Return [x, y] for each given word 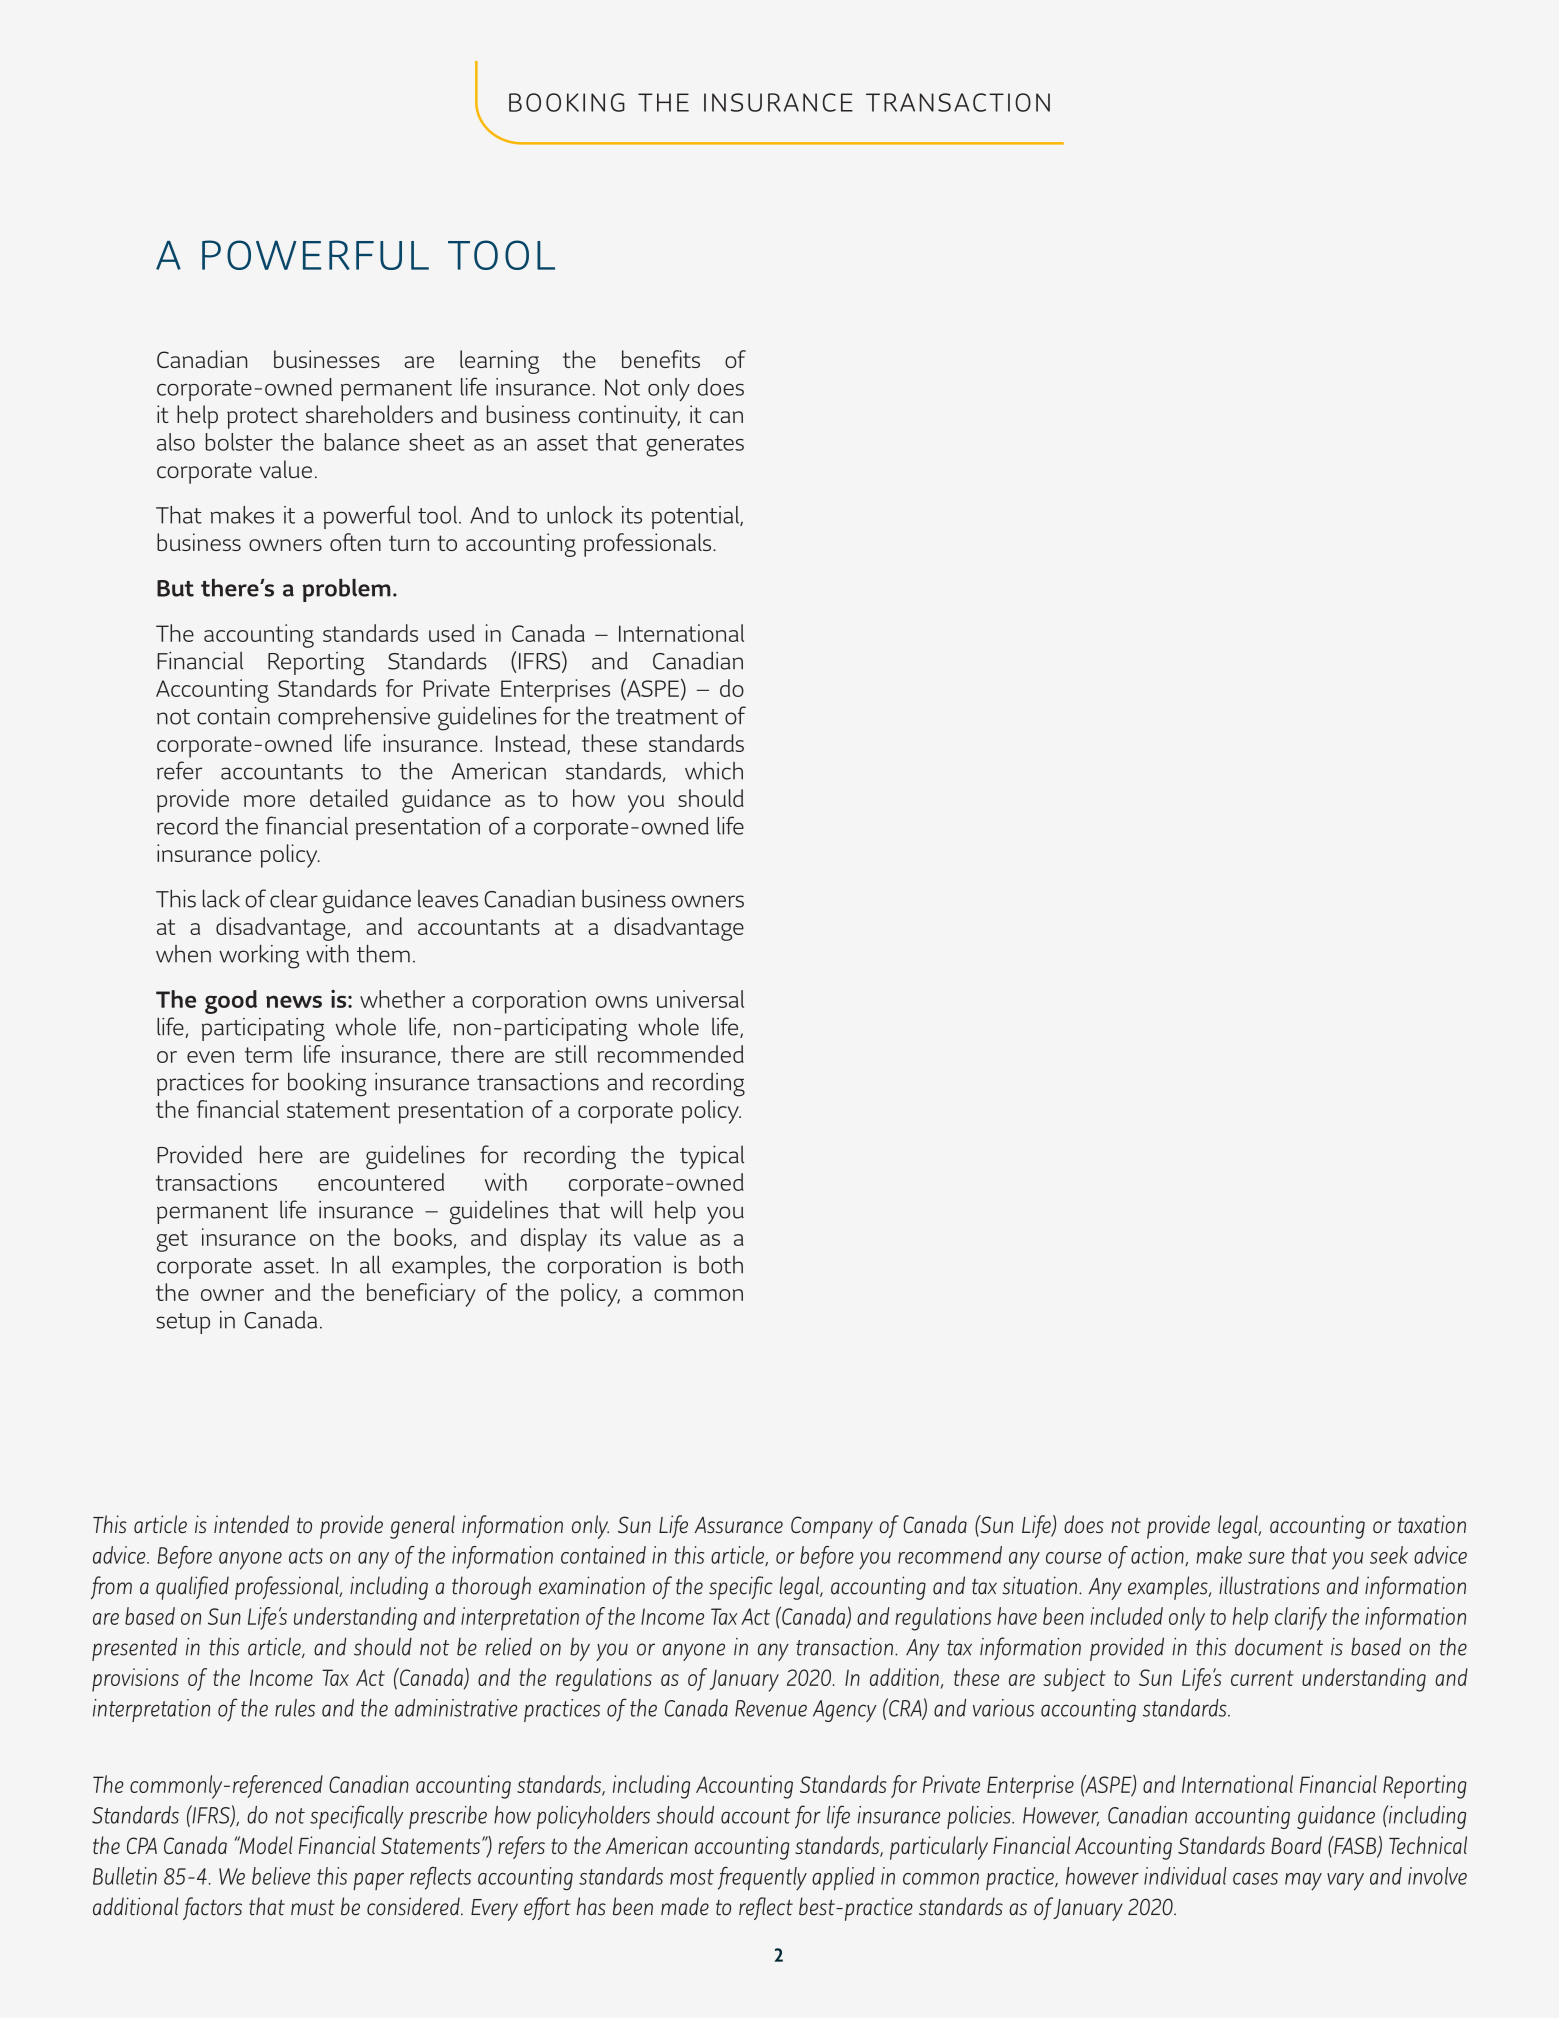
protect [262, 418]
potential [697, 517]
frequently [762, 1879]
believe [281, 1876]
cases [1255, 1879]
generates [695, 446]
